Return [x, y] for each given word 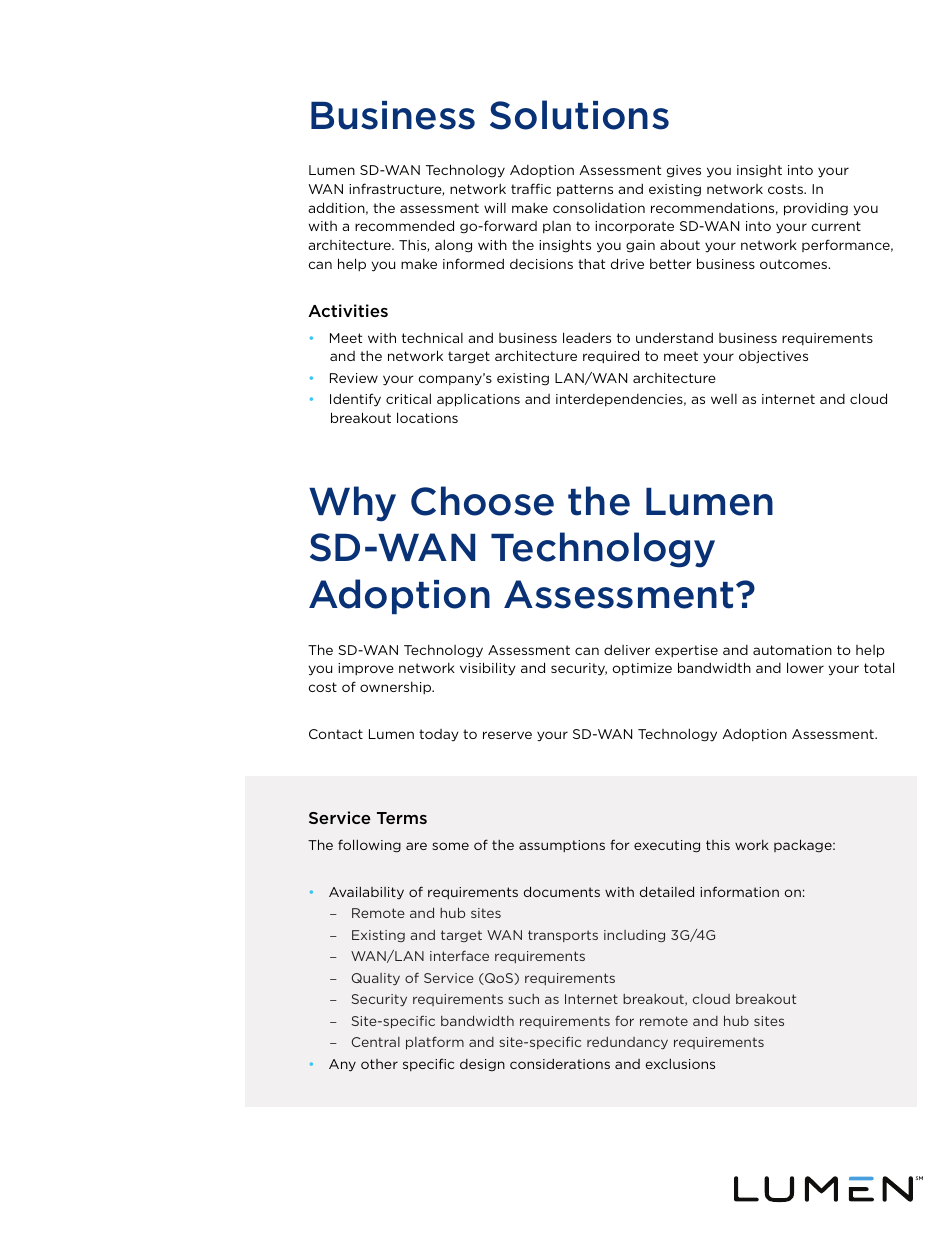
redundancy [627, 1043]
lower [805, 667]
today [439, 735]
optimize [642, 669]
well [724, 399]
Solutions [579, 115]
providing [816, 209]
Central [376, 1042]
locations [427, 417]
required [611, 357]
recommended [404, 225]
